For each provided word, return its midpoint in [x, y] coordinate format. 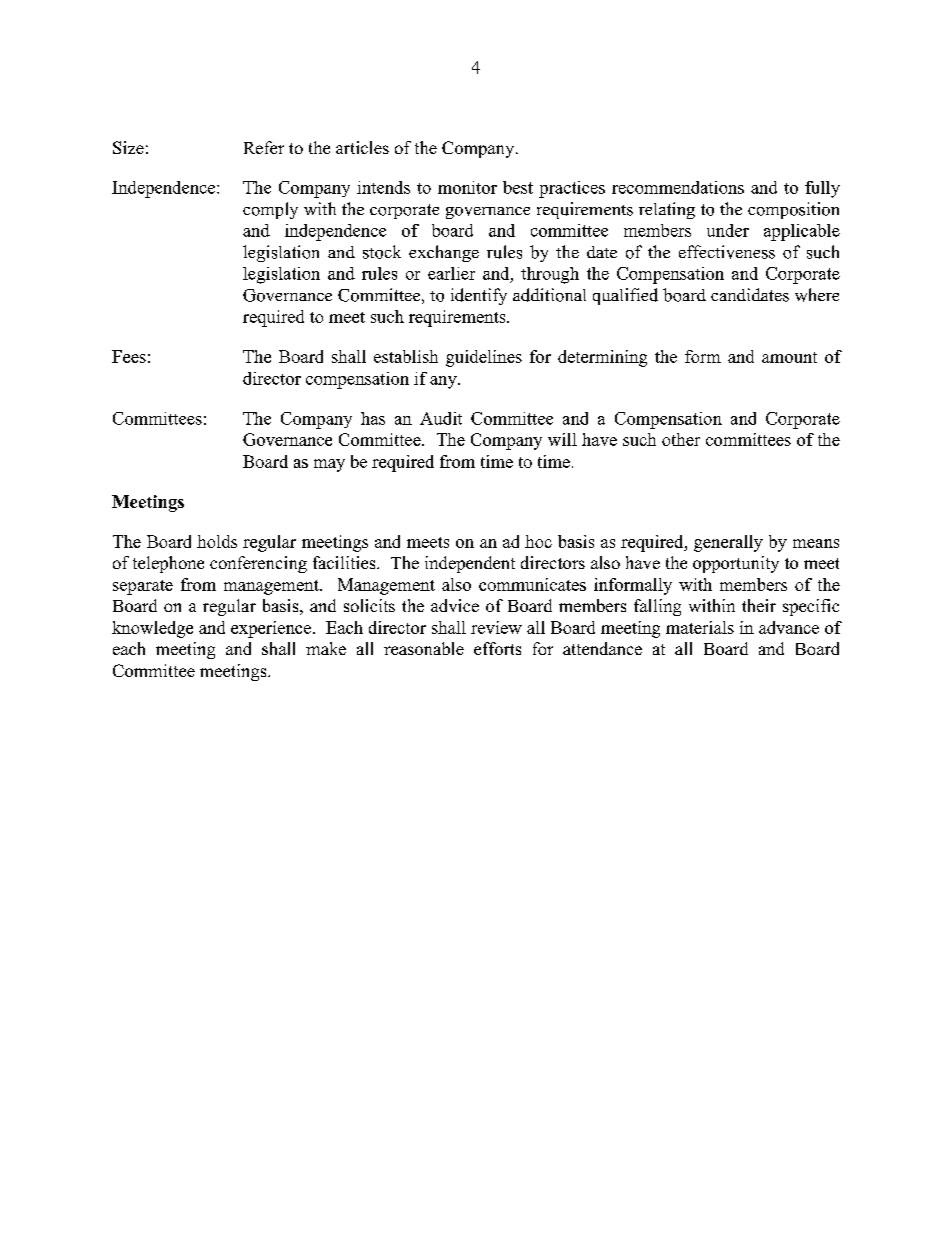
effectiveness [727, 252]
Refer [264, 147]
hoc [538, 541]
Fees [129, 356]
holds [217, 541]
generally [728, 543]
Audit [441, 418]
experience [271, 629]
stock [382, 252]
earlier [451, 273]
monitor [467, 187]
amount [789, 357]
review [496, 627]
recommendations [678, 187]
